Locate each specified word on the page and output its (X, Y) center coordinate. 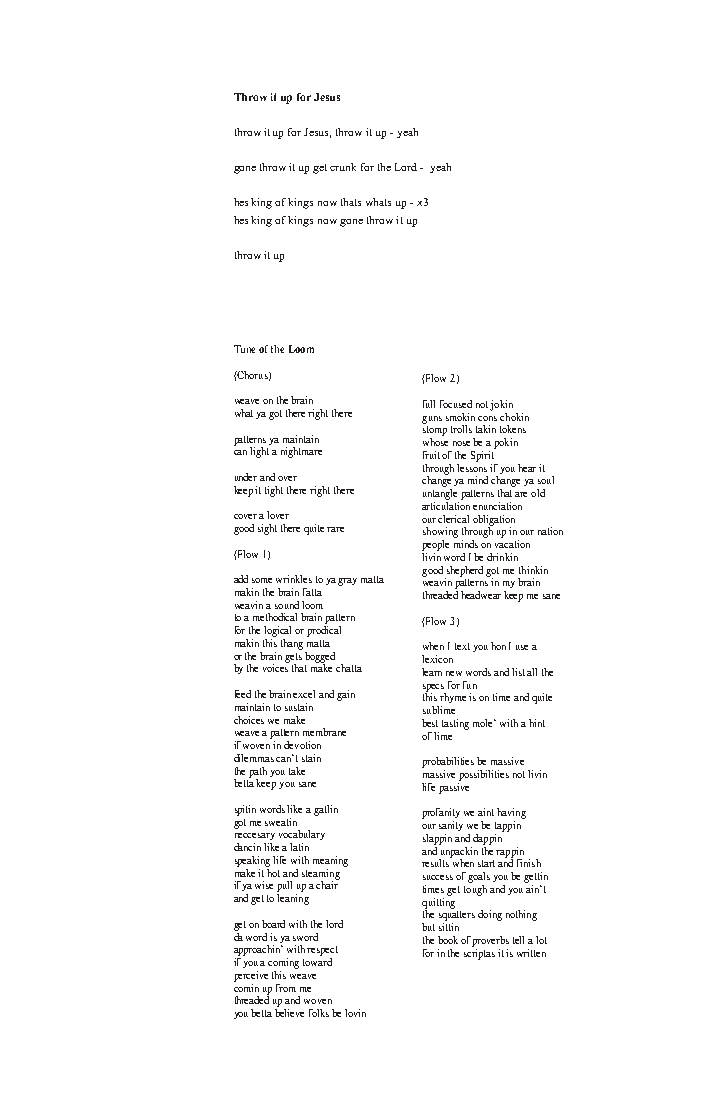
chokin (514, 417)
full (429, 404)
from (286, 988)
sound (287, 605)
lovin (355, 1013)
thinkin (533, 570)
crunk (343, 167)
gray (347, 582)
